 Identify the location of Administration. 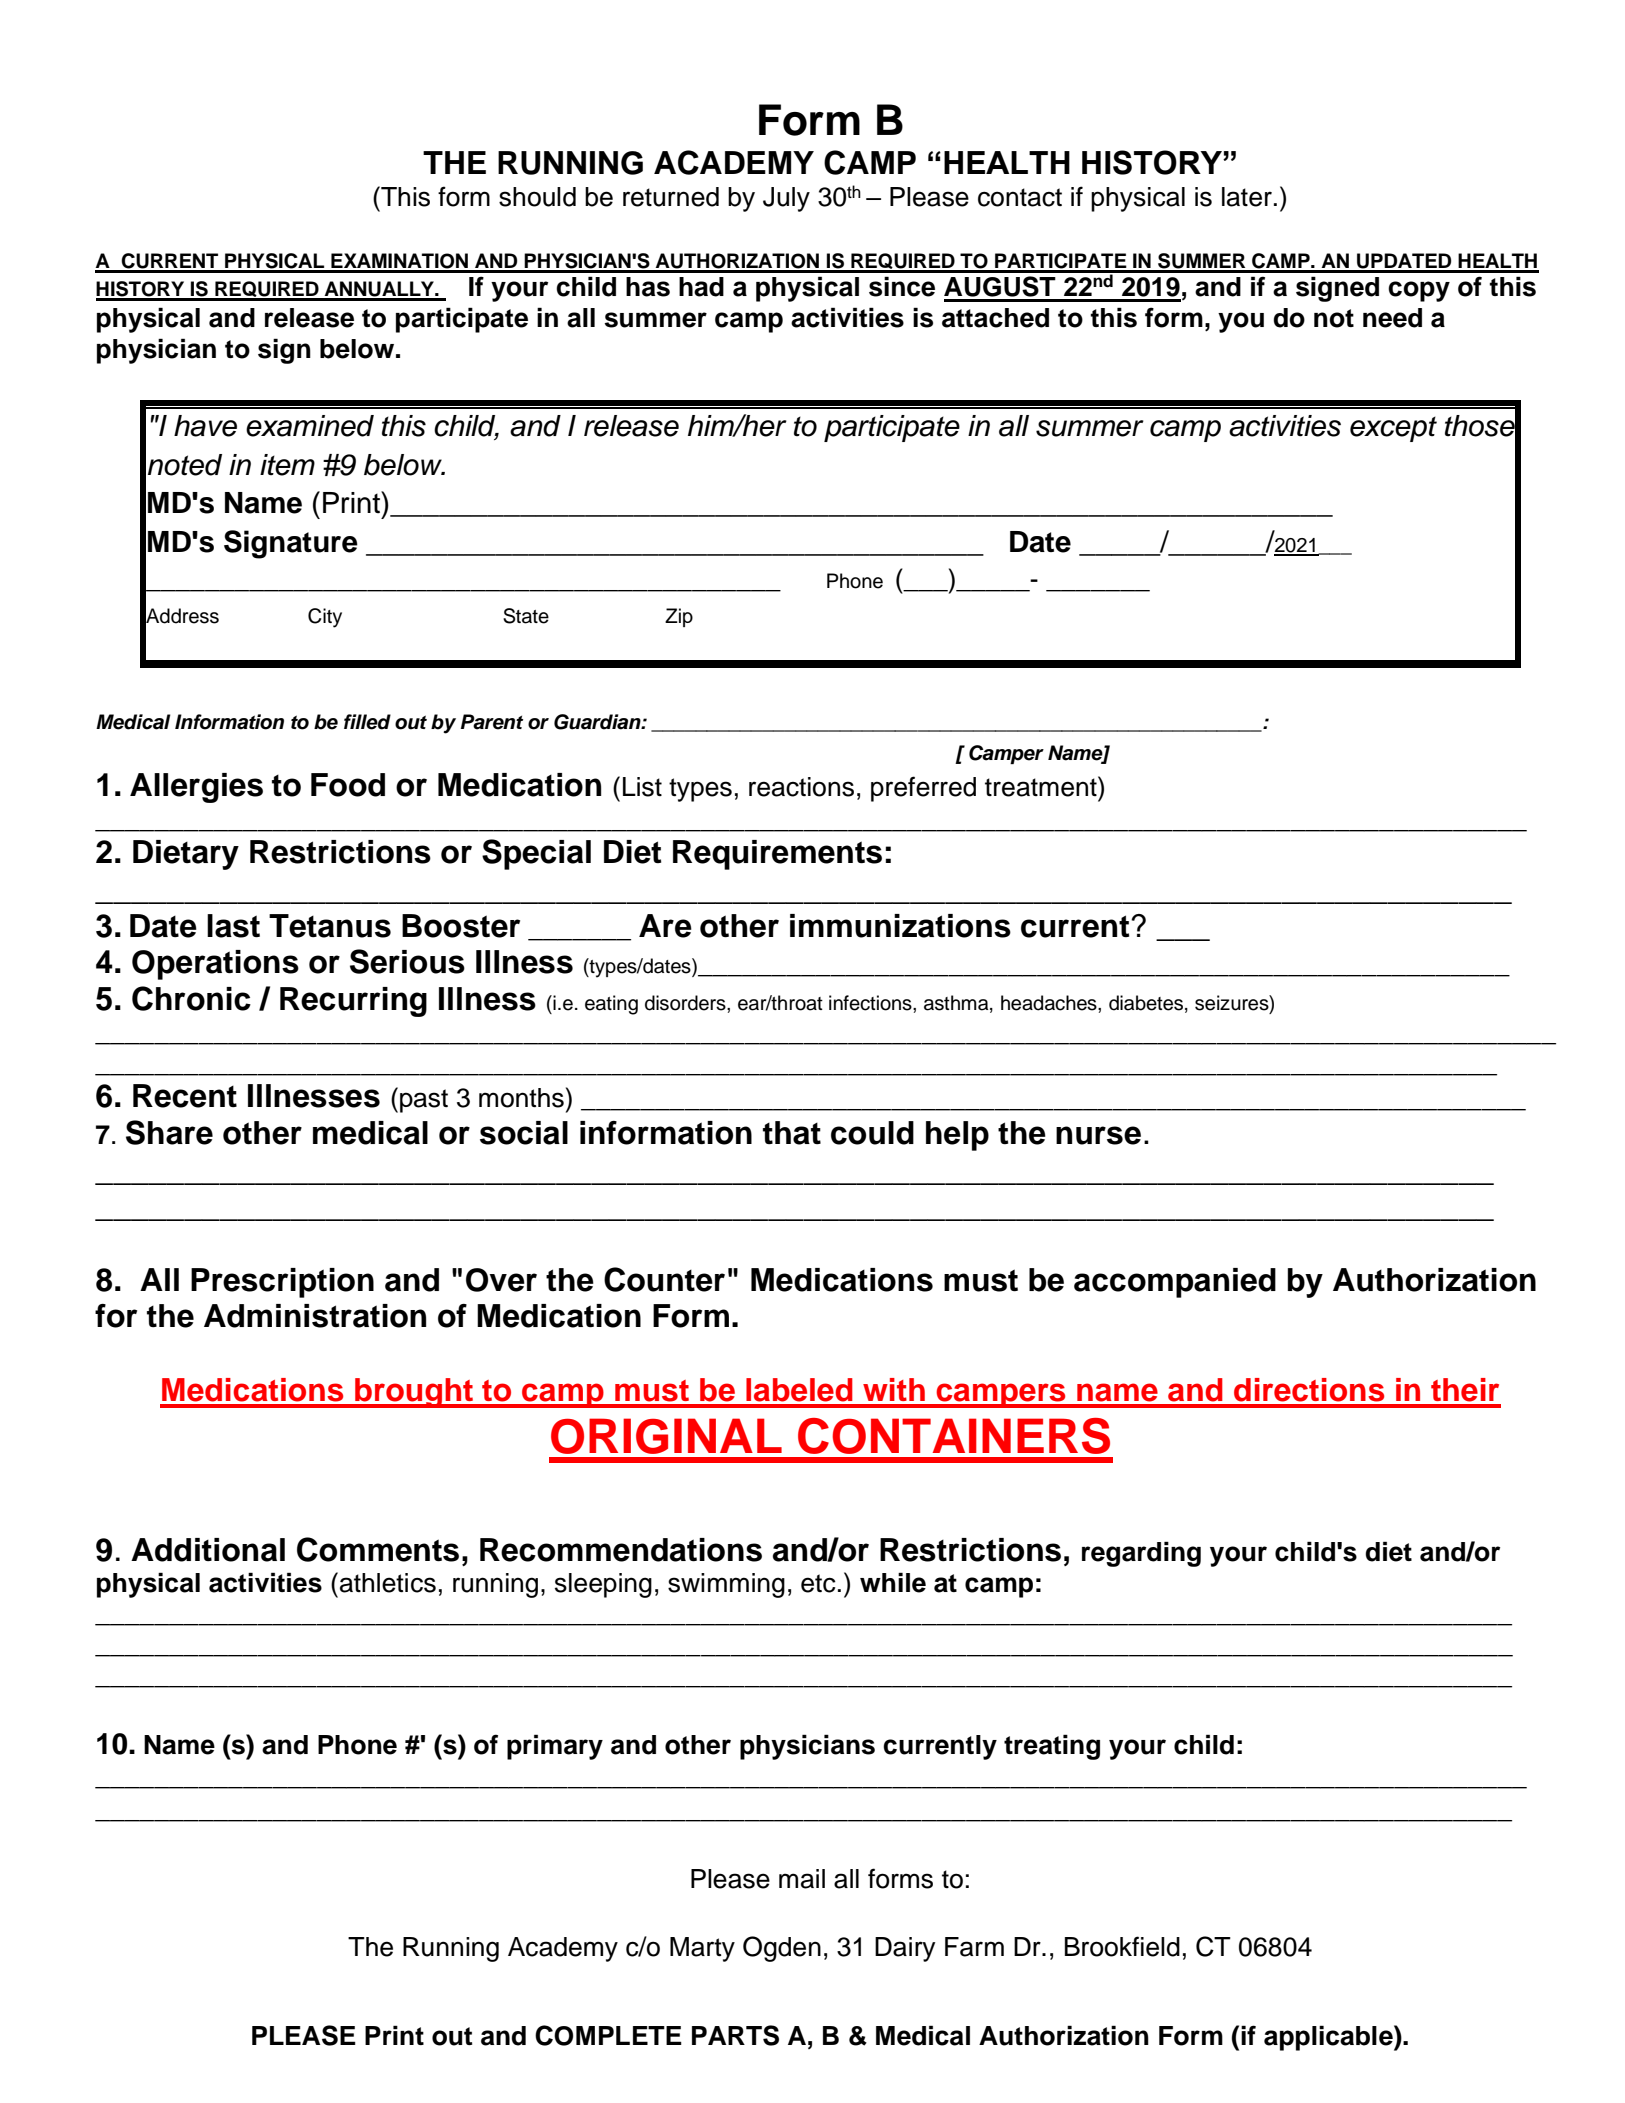
(315, 1316).
